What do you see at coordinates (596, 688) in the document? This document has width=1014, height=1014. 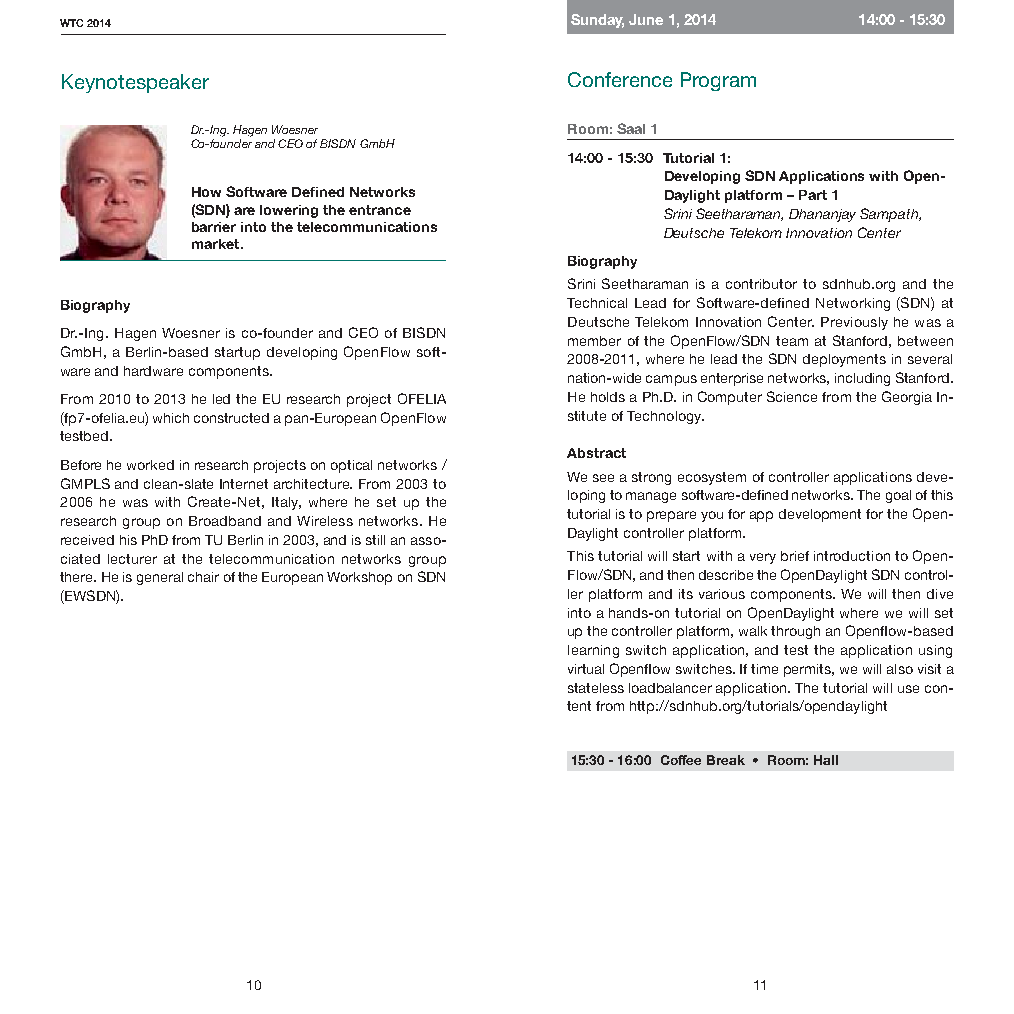 I see `stateless` at bounding box center [596, 688].
